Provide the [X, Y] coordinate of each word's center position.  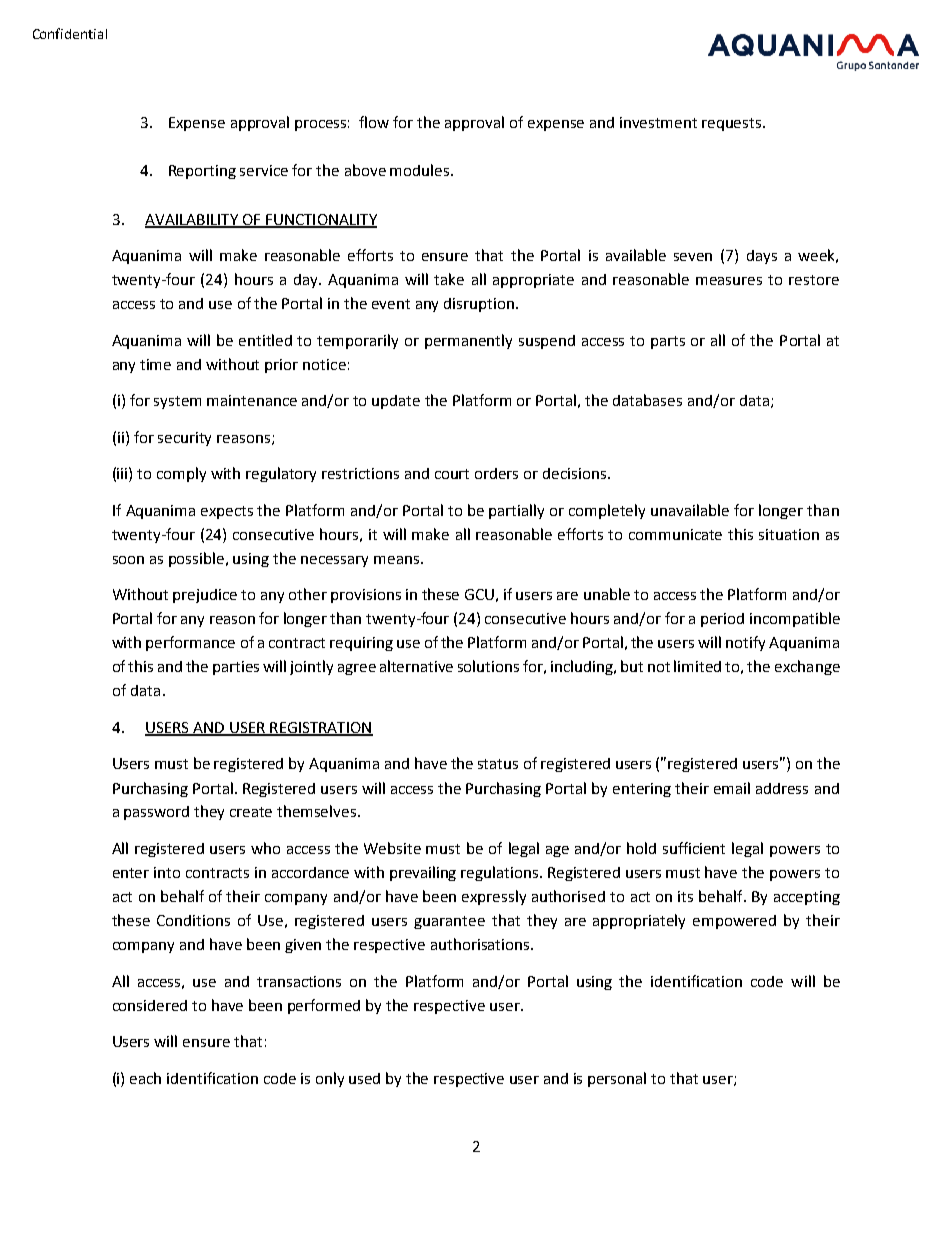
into [167, 872]
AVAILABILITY [192, 220]
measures [729, 281]
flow [374, 122]
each [145, 1078]
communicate [675, 534]
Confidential [70, 33]
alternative [416, 666]
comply [181, 474]
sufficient [694, 848]
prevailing [423, 873]
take [449, 279]
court [452, 474]
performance [190, 643]
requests [733, 124]
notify [745, 643]
